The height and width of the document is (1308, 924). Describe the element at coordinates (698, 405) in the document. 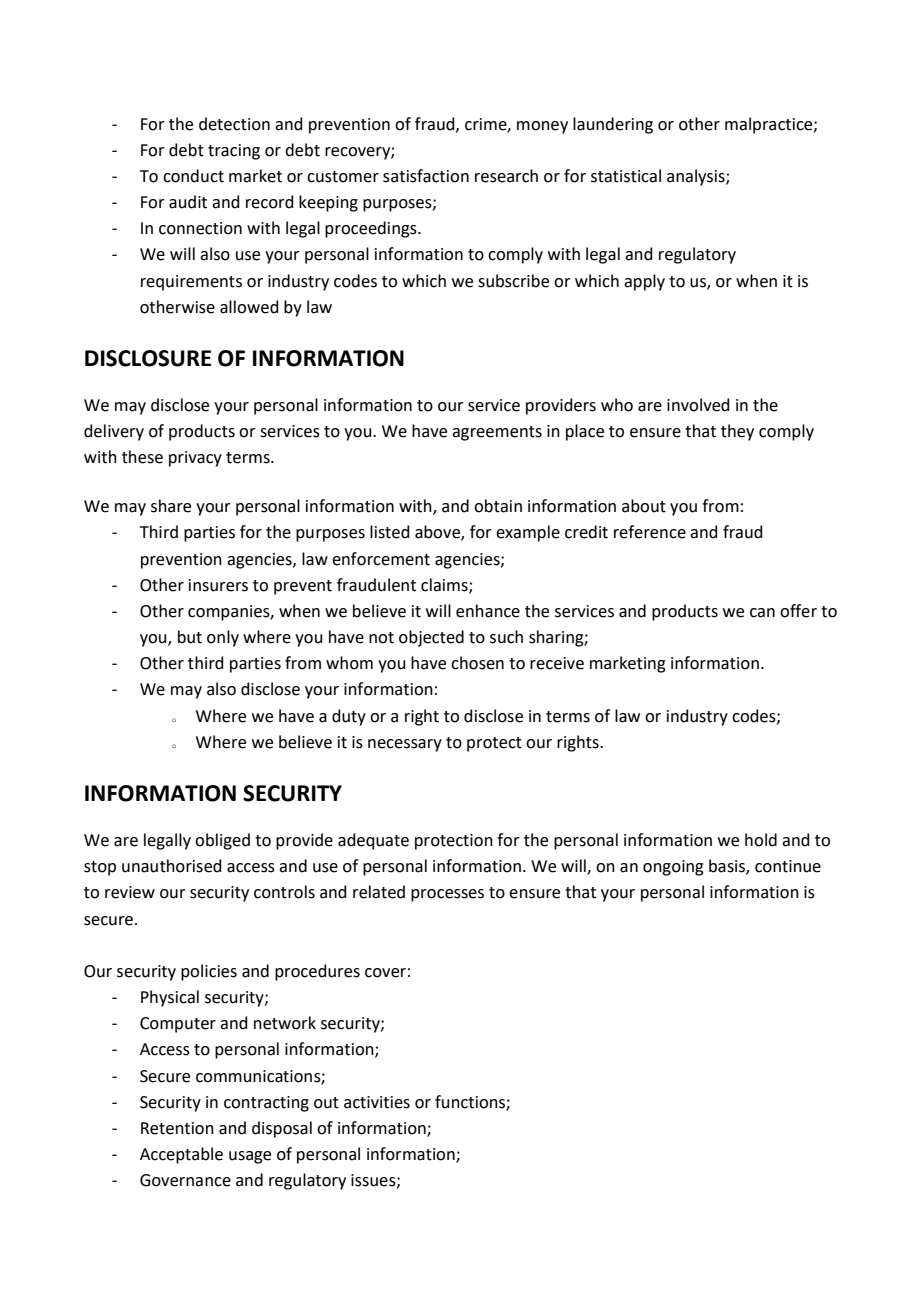

I see `involved` at that location.
